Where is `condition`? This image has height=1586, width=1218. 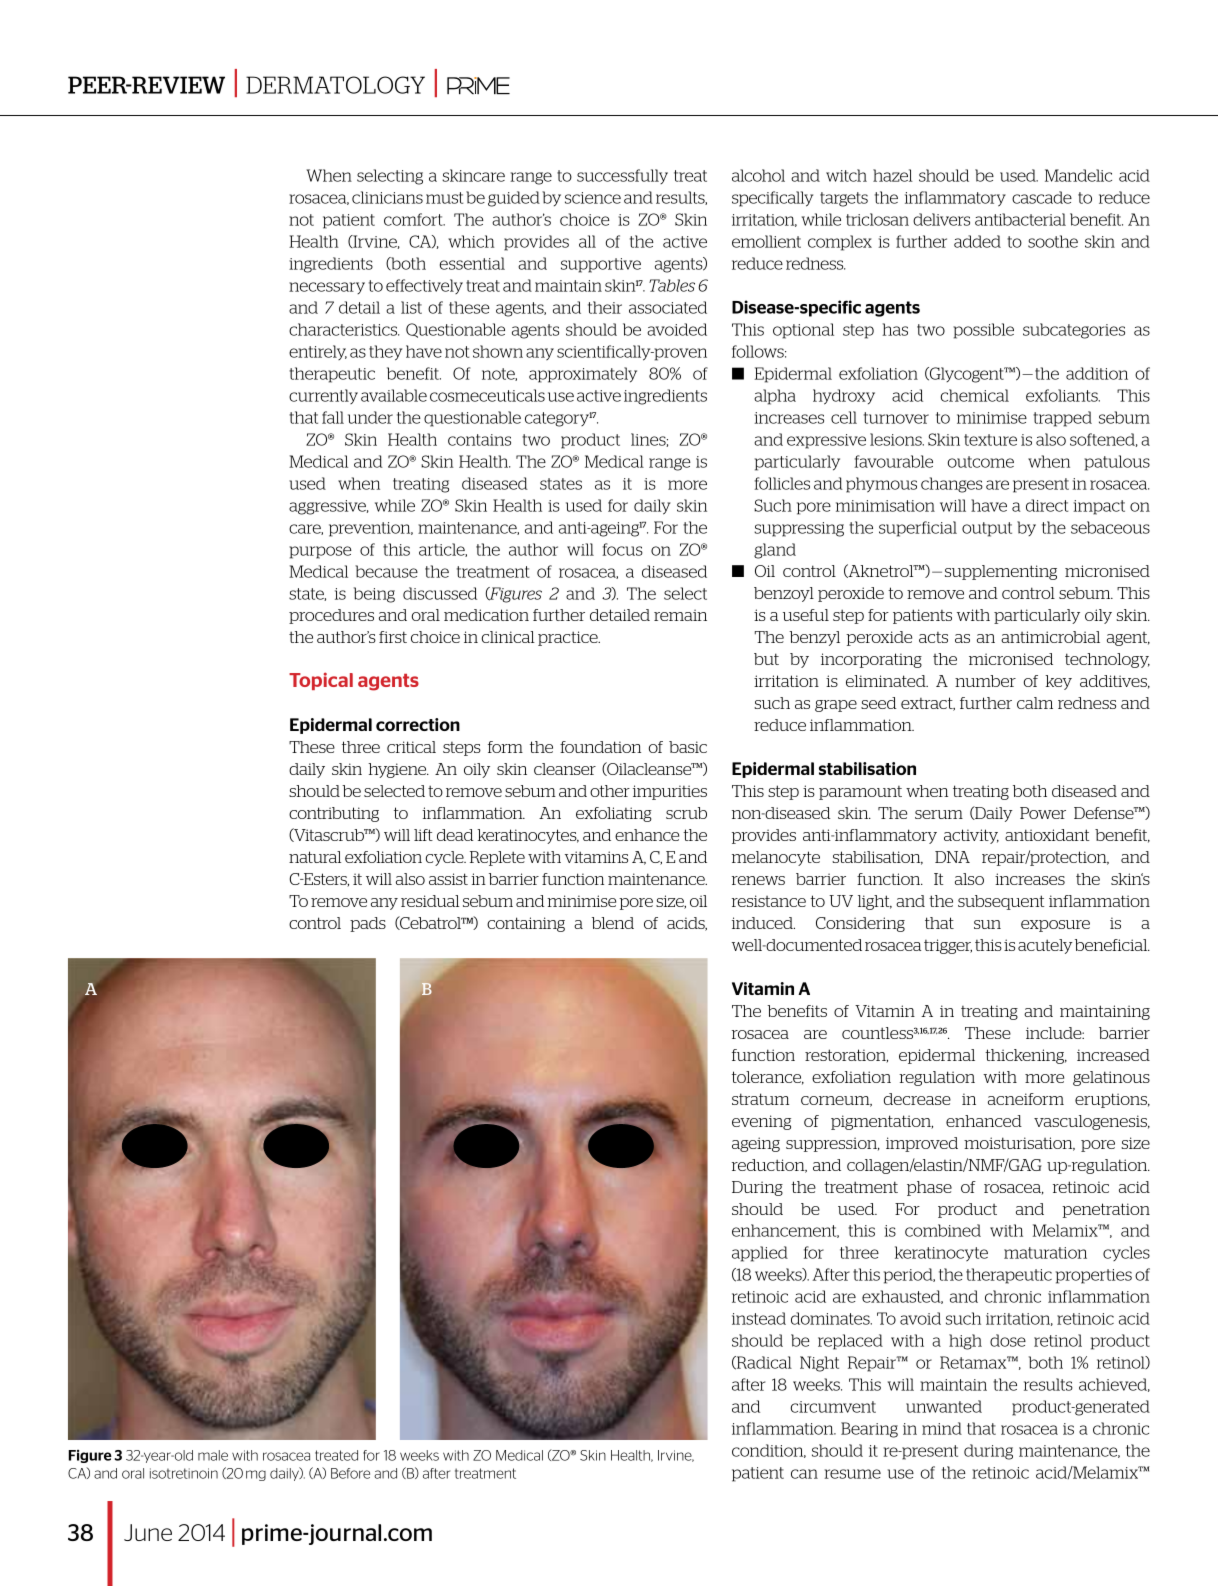 condition is located at coordinates (769, 1451).
